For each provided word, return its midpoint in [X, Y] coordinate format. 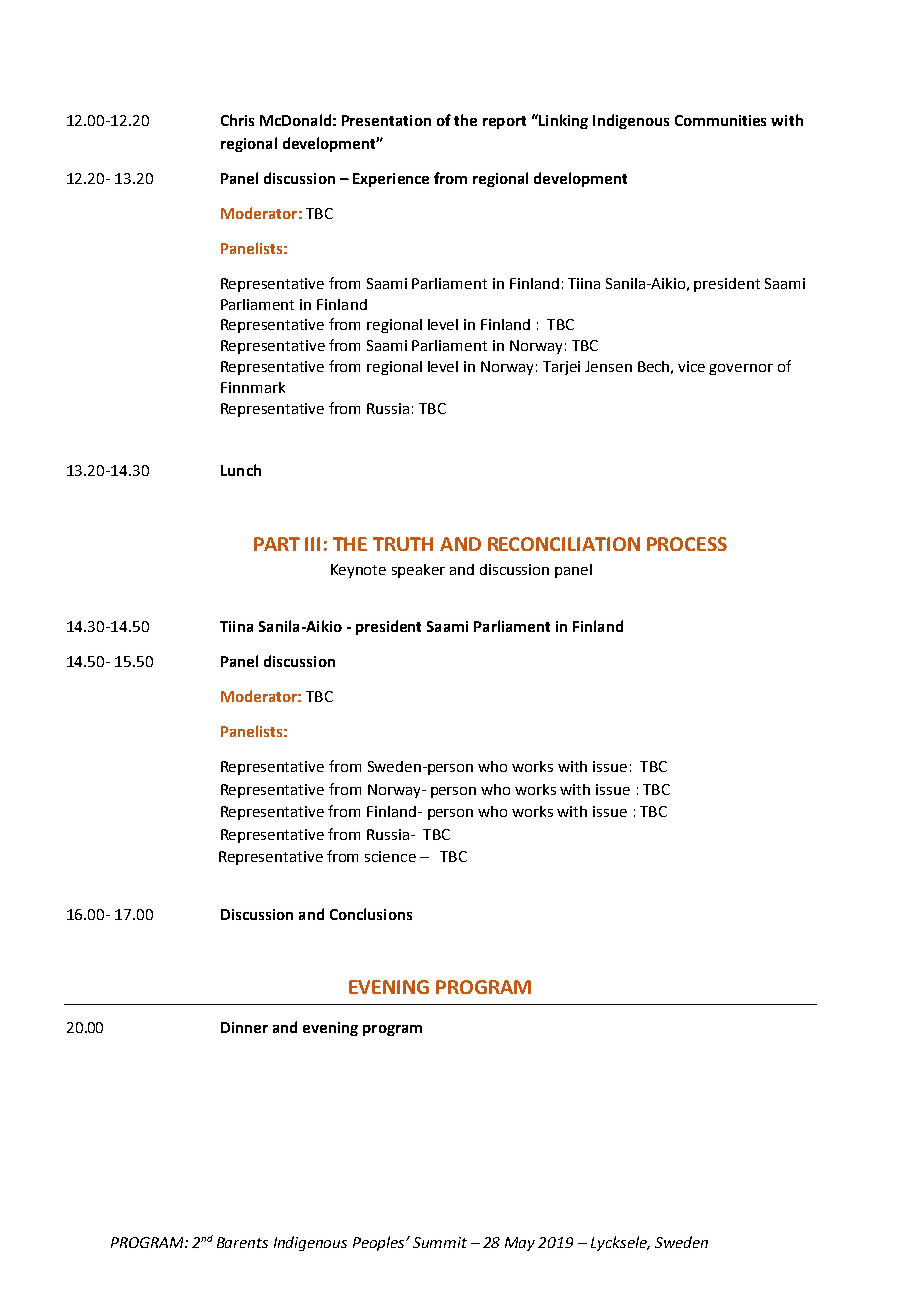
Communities [720, 120]
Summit [440, 1242]
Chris [237, 120]
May [520, 1244]
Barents [242, 1242]
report [504, 122]
